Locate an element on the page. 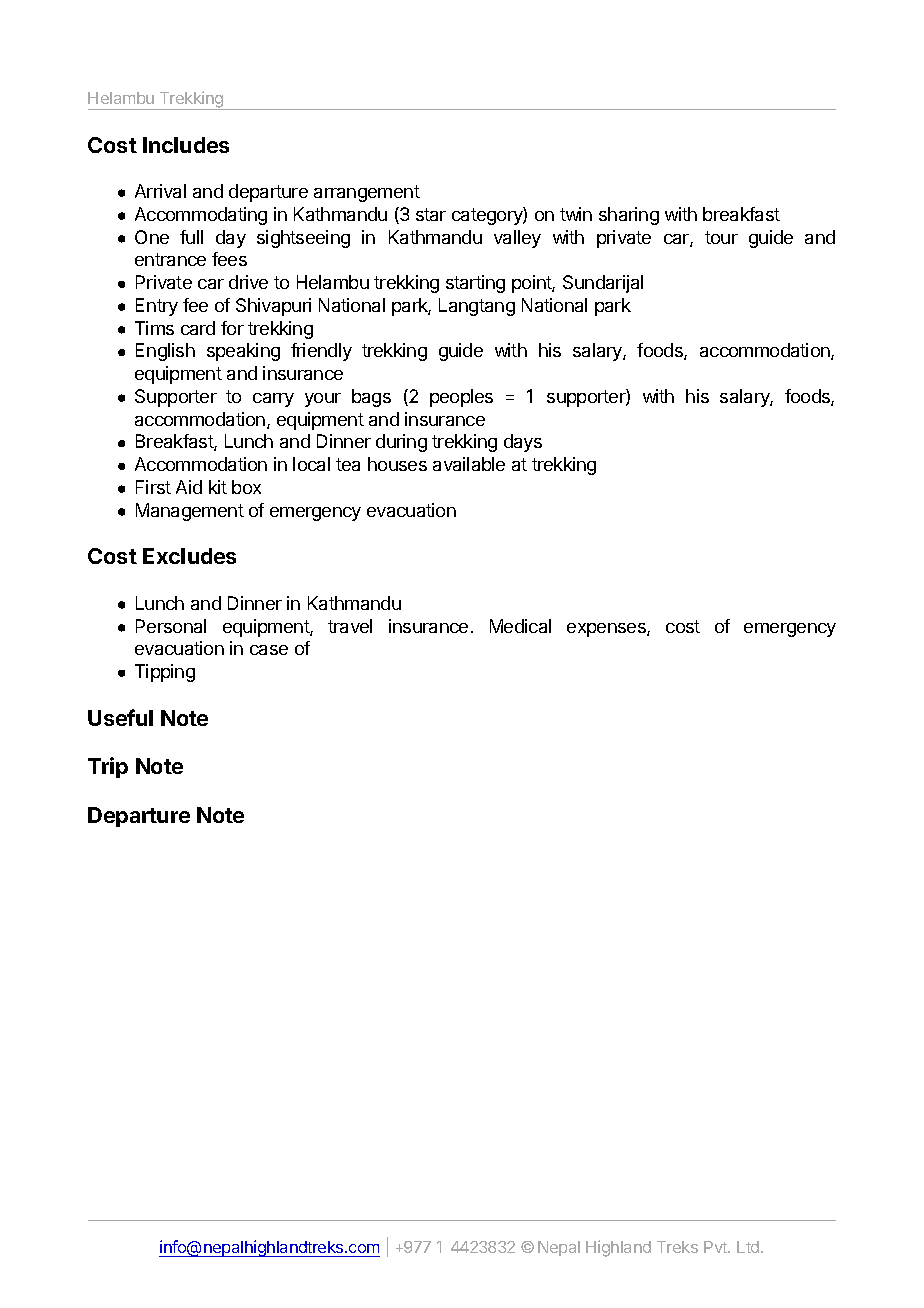 The height and width of the document is (1308, 924). houses is located at coordinates (397, 464).
